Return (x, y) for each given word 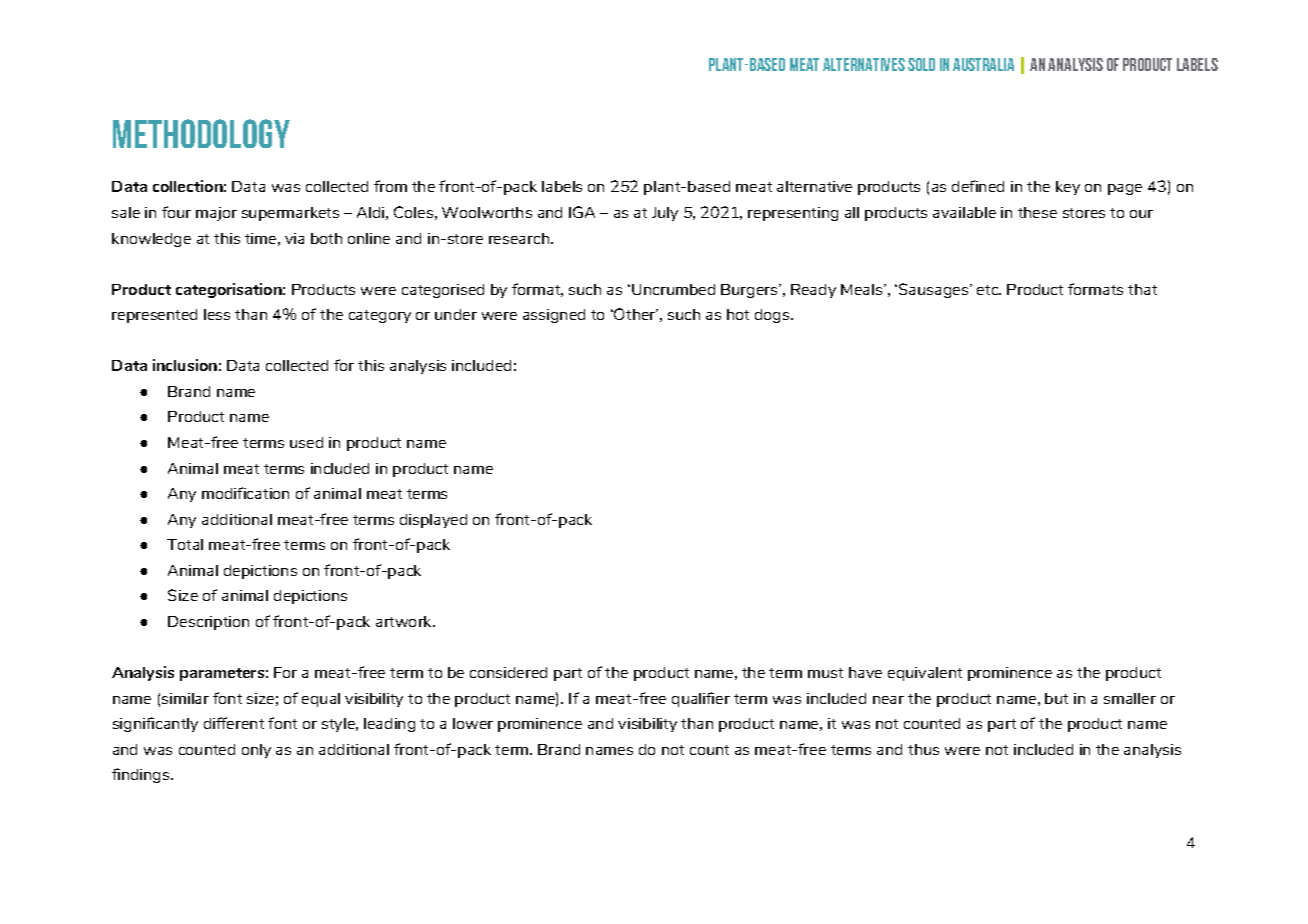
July (665, 214)
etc (989, 290)
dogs (773, 316)
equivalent (925, 674)
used (306, 442)
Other (635, 314)
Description (208, 623)
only (256, 751)
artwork (405, 621)
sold (921, 64)
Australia (983, 64)
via (294, 238)
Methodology (201, 133)
